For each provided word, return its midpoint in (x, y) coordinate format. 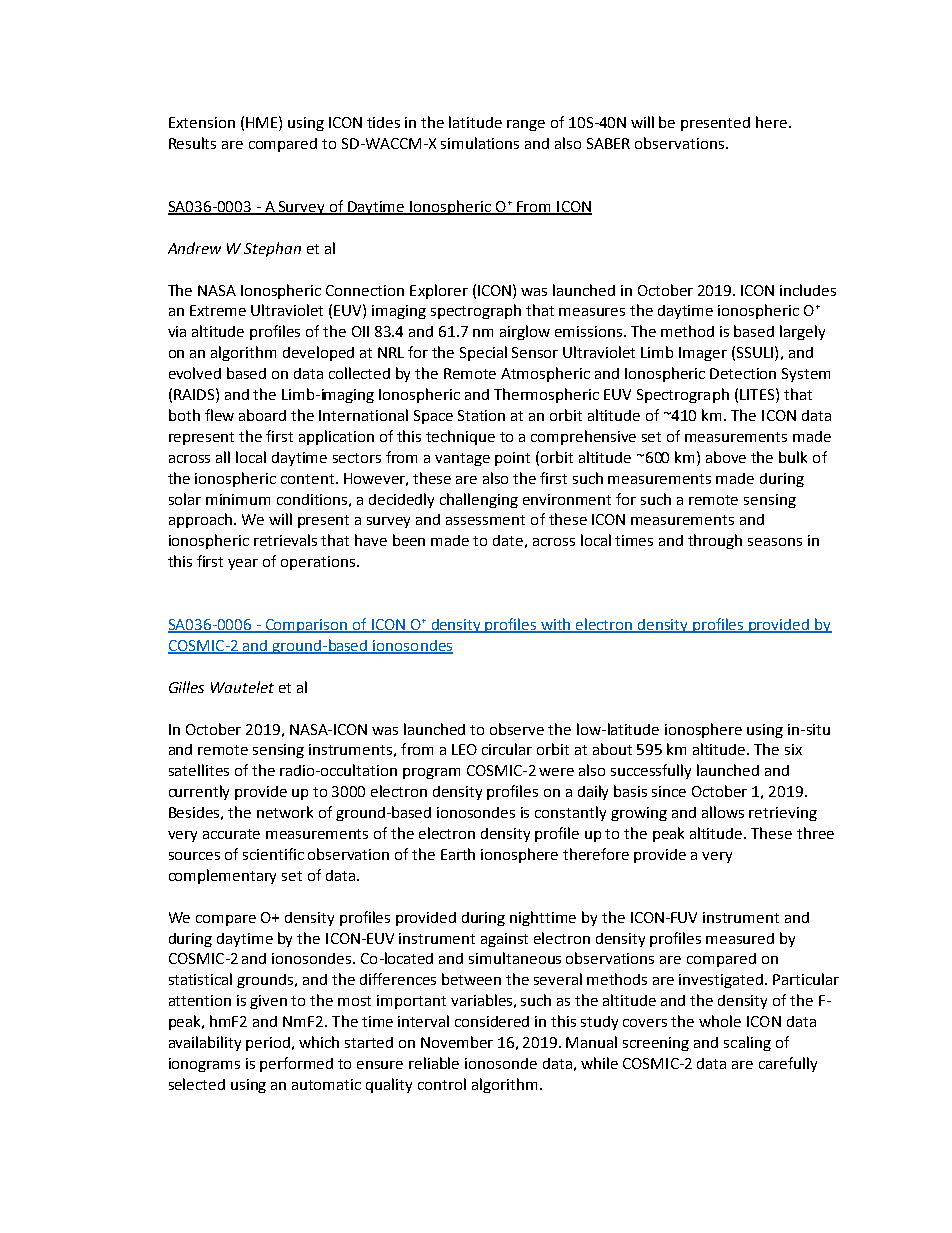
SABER (608, 143)
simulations (480, 143)
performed (296, 1064)
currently (199, 792)
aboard (262, 415)
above (726, 457)
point (512, 459)
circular (507, 749)
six (793, 749)
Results (192, 143)
